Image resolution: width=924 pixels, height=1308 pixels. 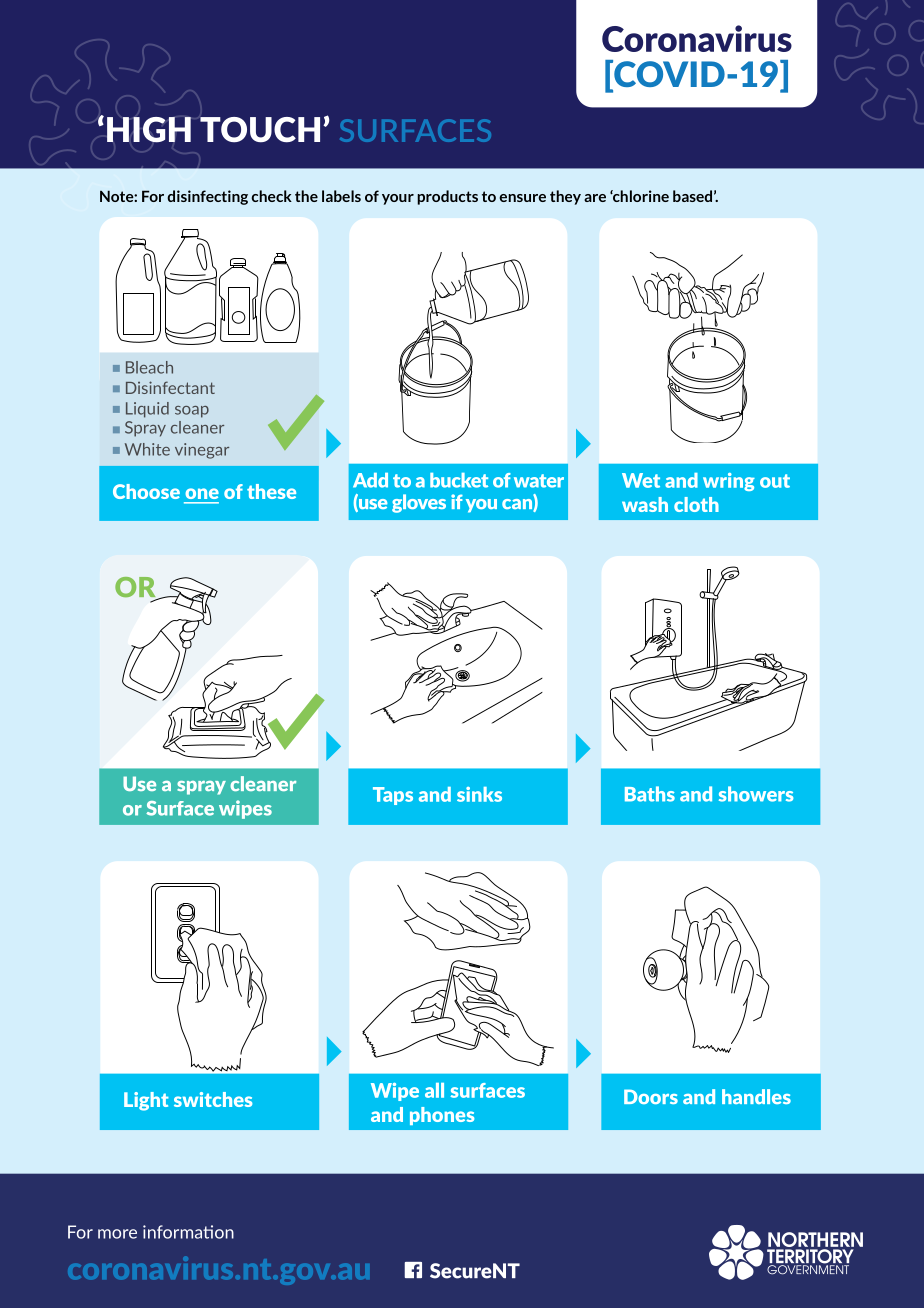 What do you see at coordinates (188, 1232) in the document?
I see `information` at bounding box center [188, 1232].
